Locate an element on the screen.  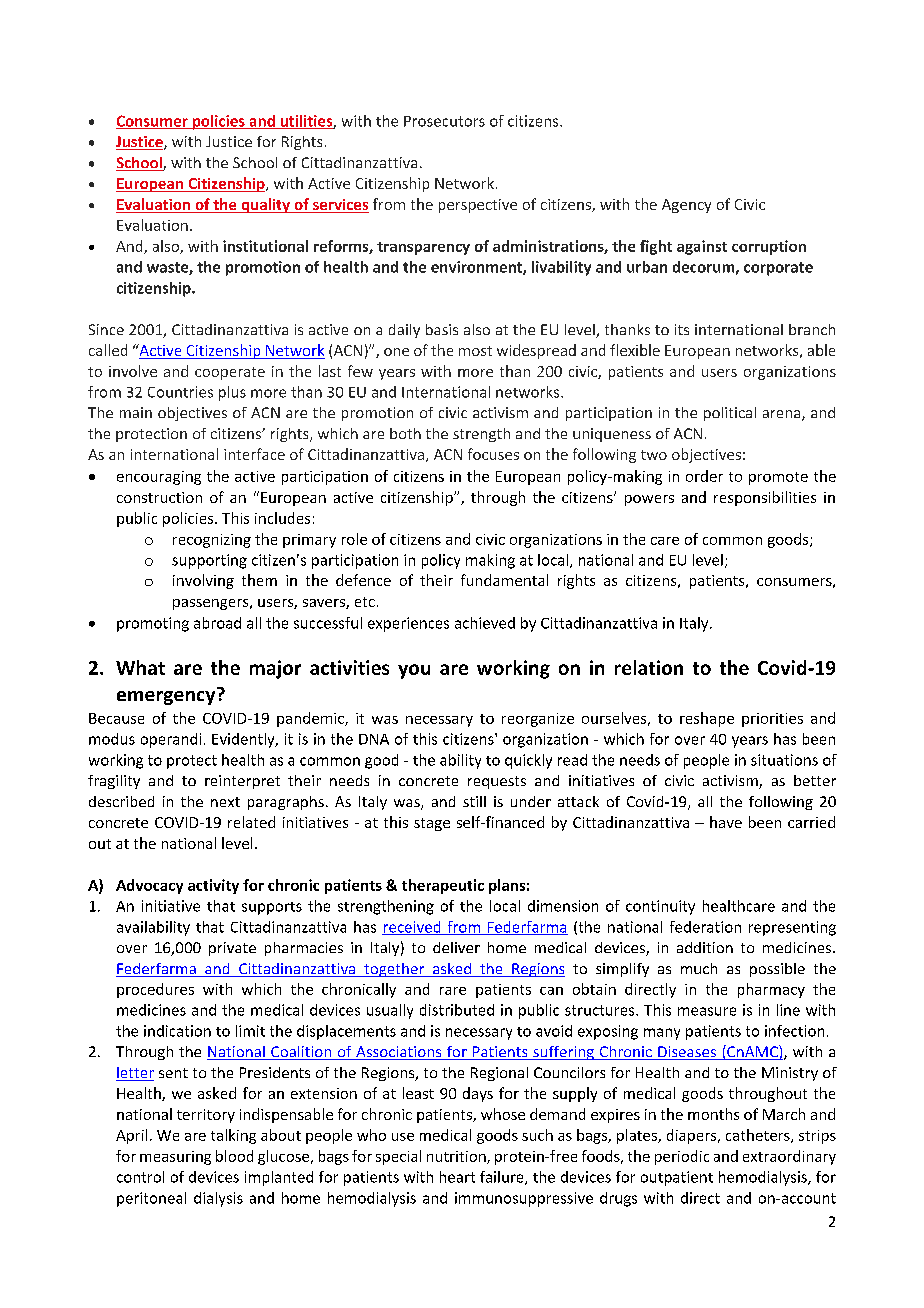
quality is located at coordinates (265, 205).
